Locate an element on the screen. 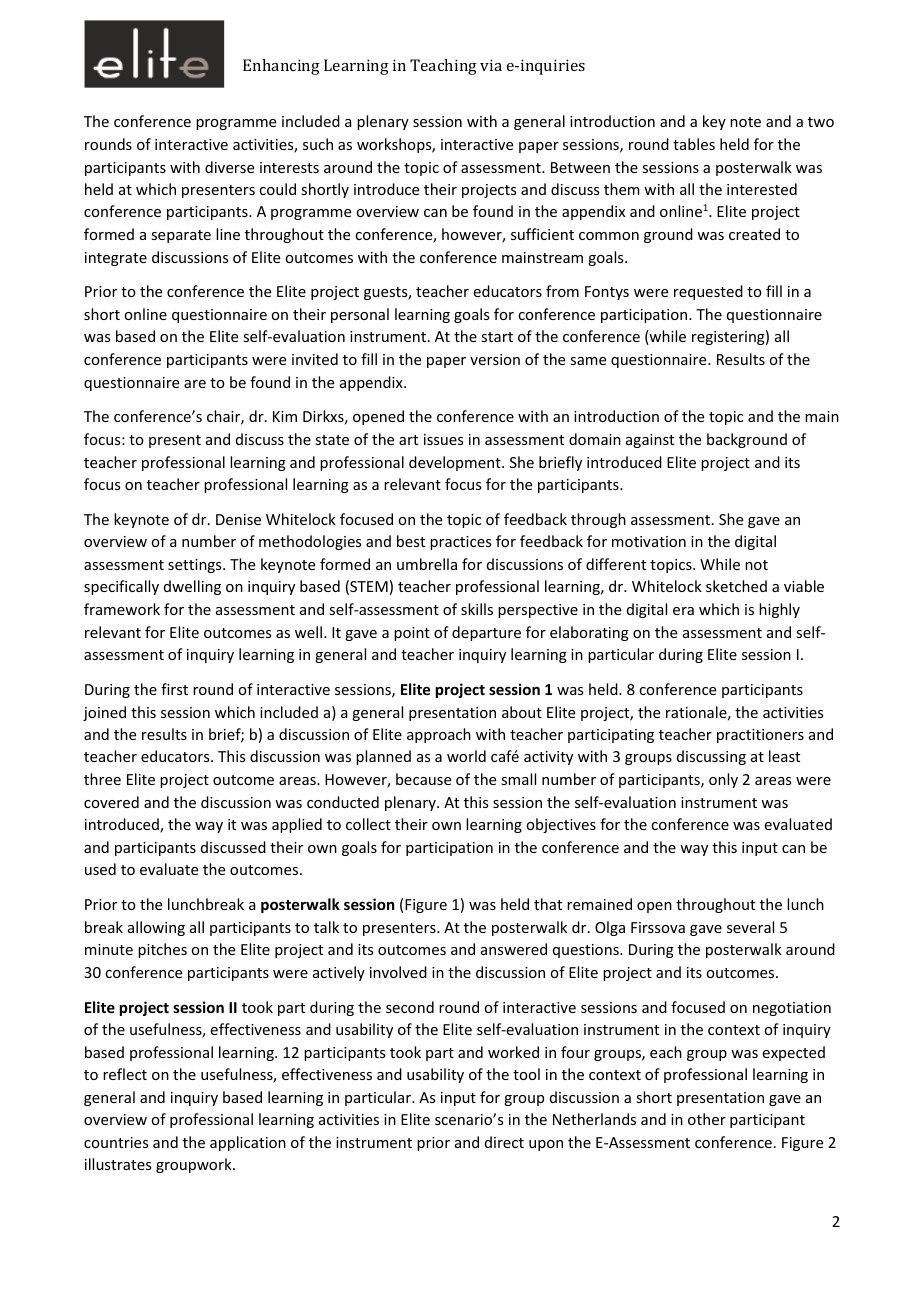 The width and height of the screenshot is (924, 1308). sketched is located at coordinates (736, 586).
